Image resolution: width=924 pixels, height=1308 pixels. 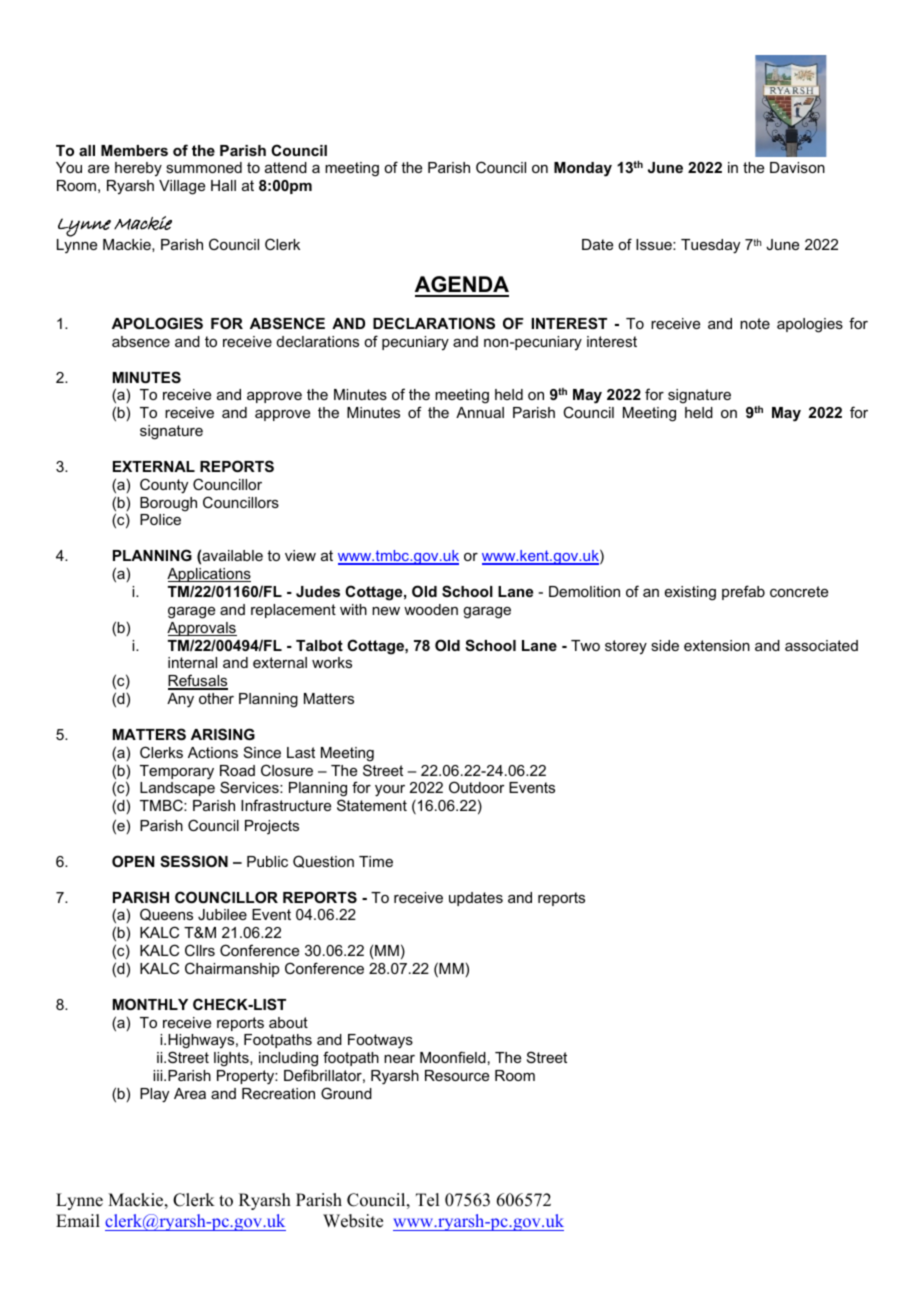 What do you see at coordinates (717, 645) in the screenshot?
I see `extension` at bounding box center [717, 645].
